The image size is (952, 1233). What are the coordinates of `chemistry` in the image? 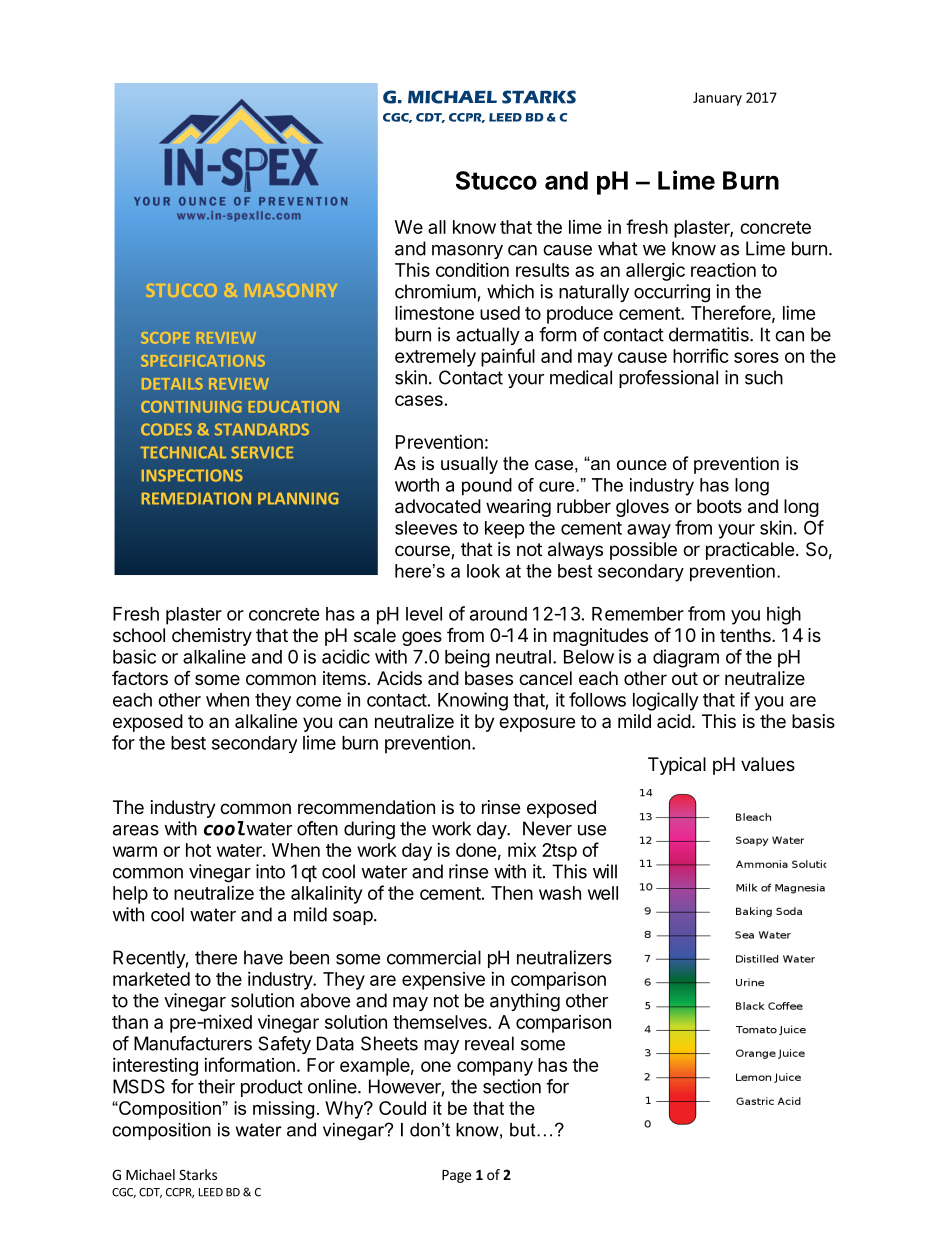 It's located at (212, 637).
